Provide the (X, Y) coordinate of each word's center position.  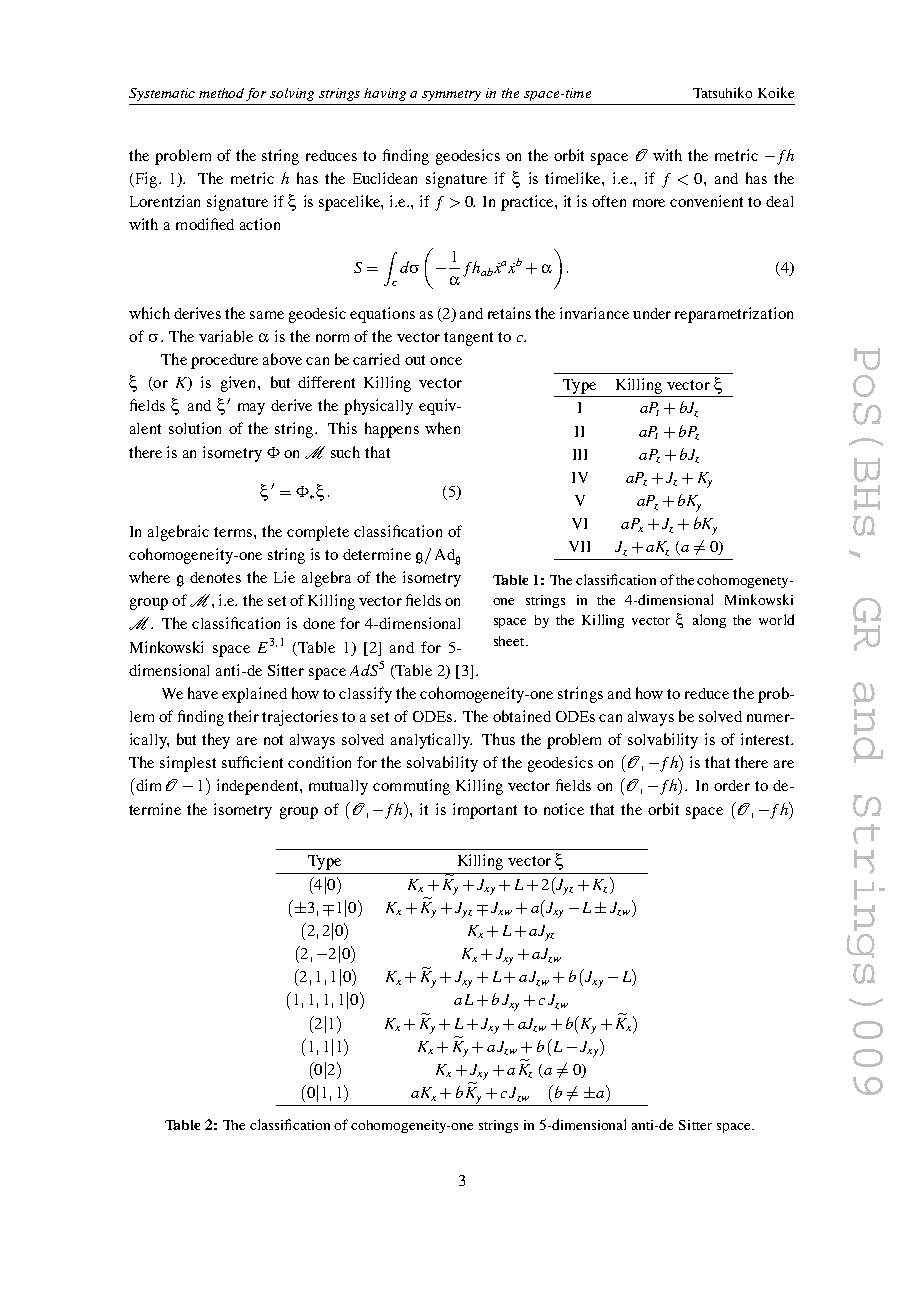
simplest (188, 764)
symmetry (451, 95)
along (709, 621)
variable (226, 336)
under (652, 313)
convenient (706, 201)
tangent (468, 339)
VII (579, 546)
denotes (215, 577)
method (221, 93)
